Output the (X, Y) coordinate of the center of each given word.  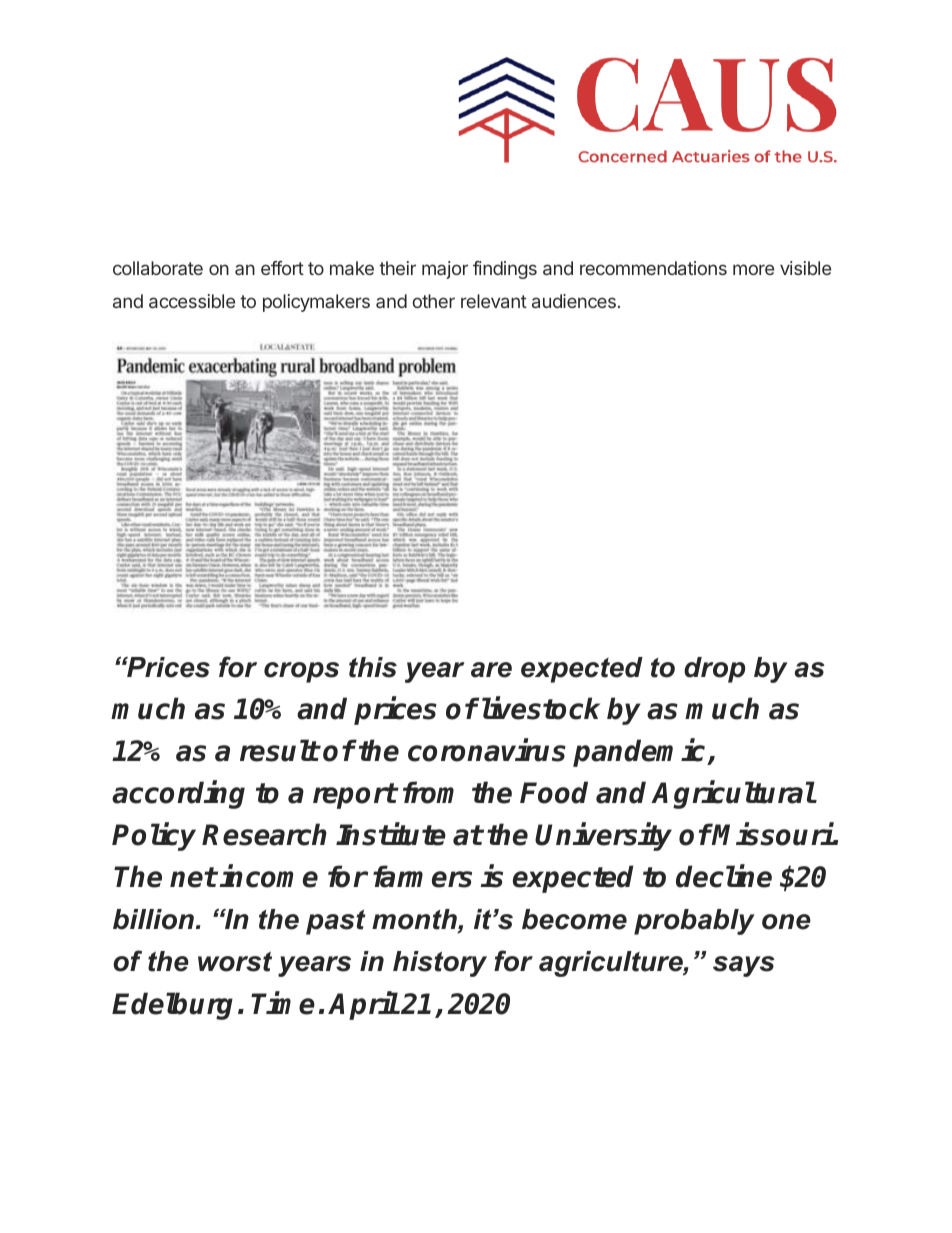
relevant (494, 301)
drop (714, 670)
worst (235, 961)
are (491, 670)
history (440, 964)
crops (301, 672)
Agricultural (733, 795)
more (753, 269)
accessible (192, 301)
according (178, 795)
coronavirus (487, 750)
